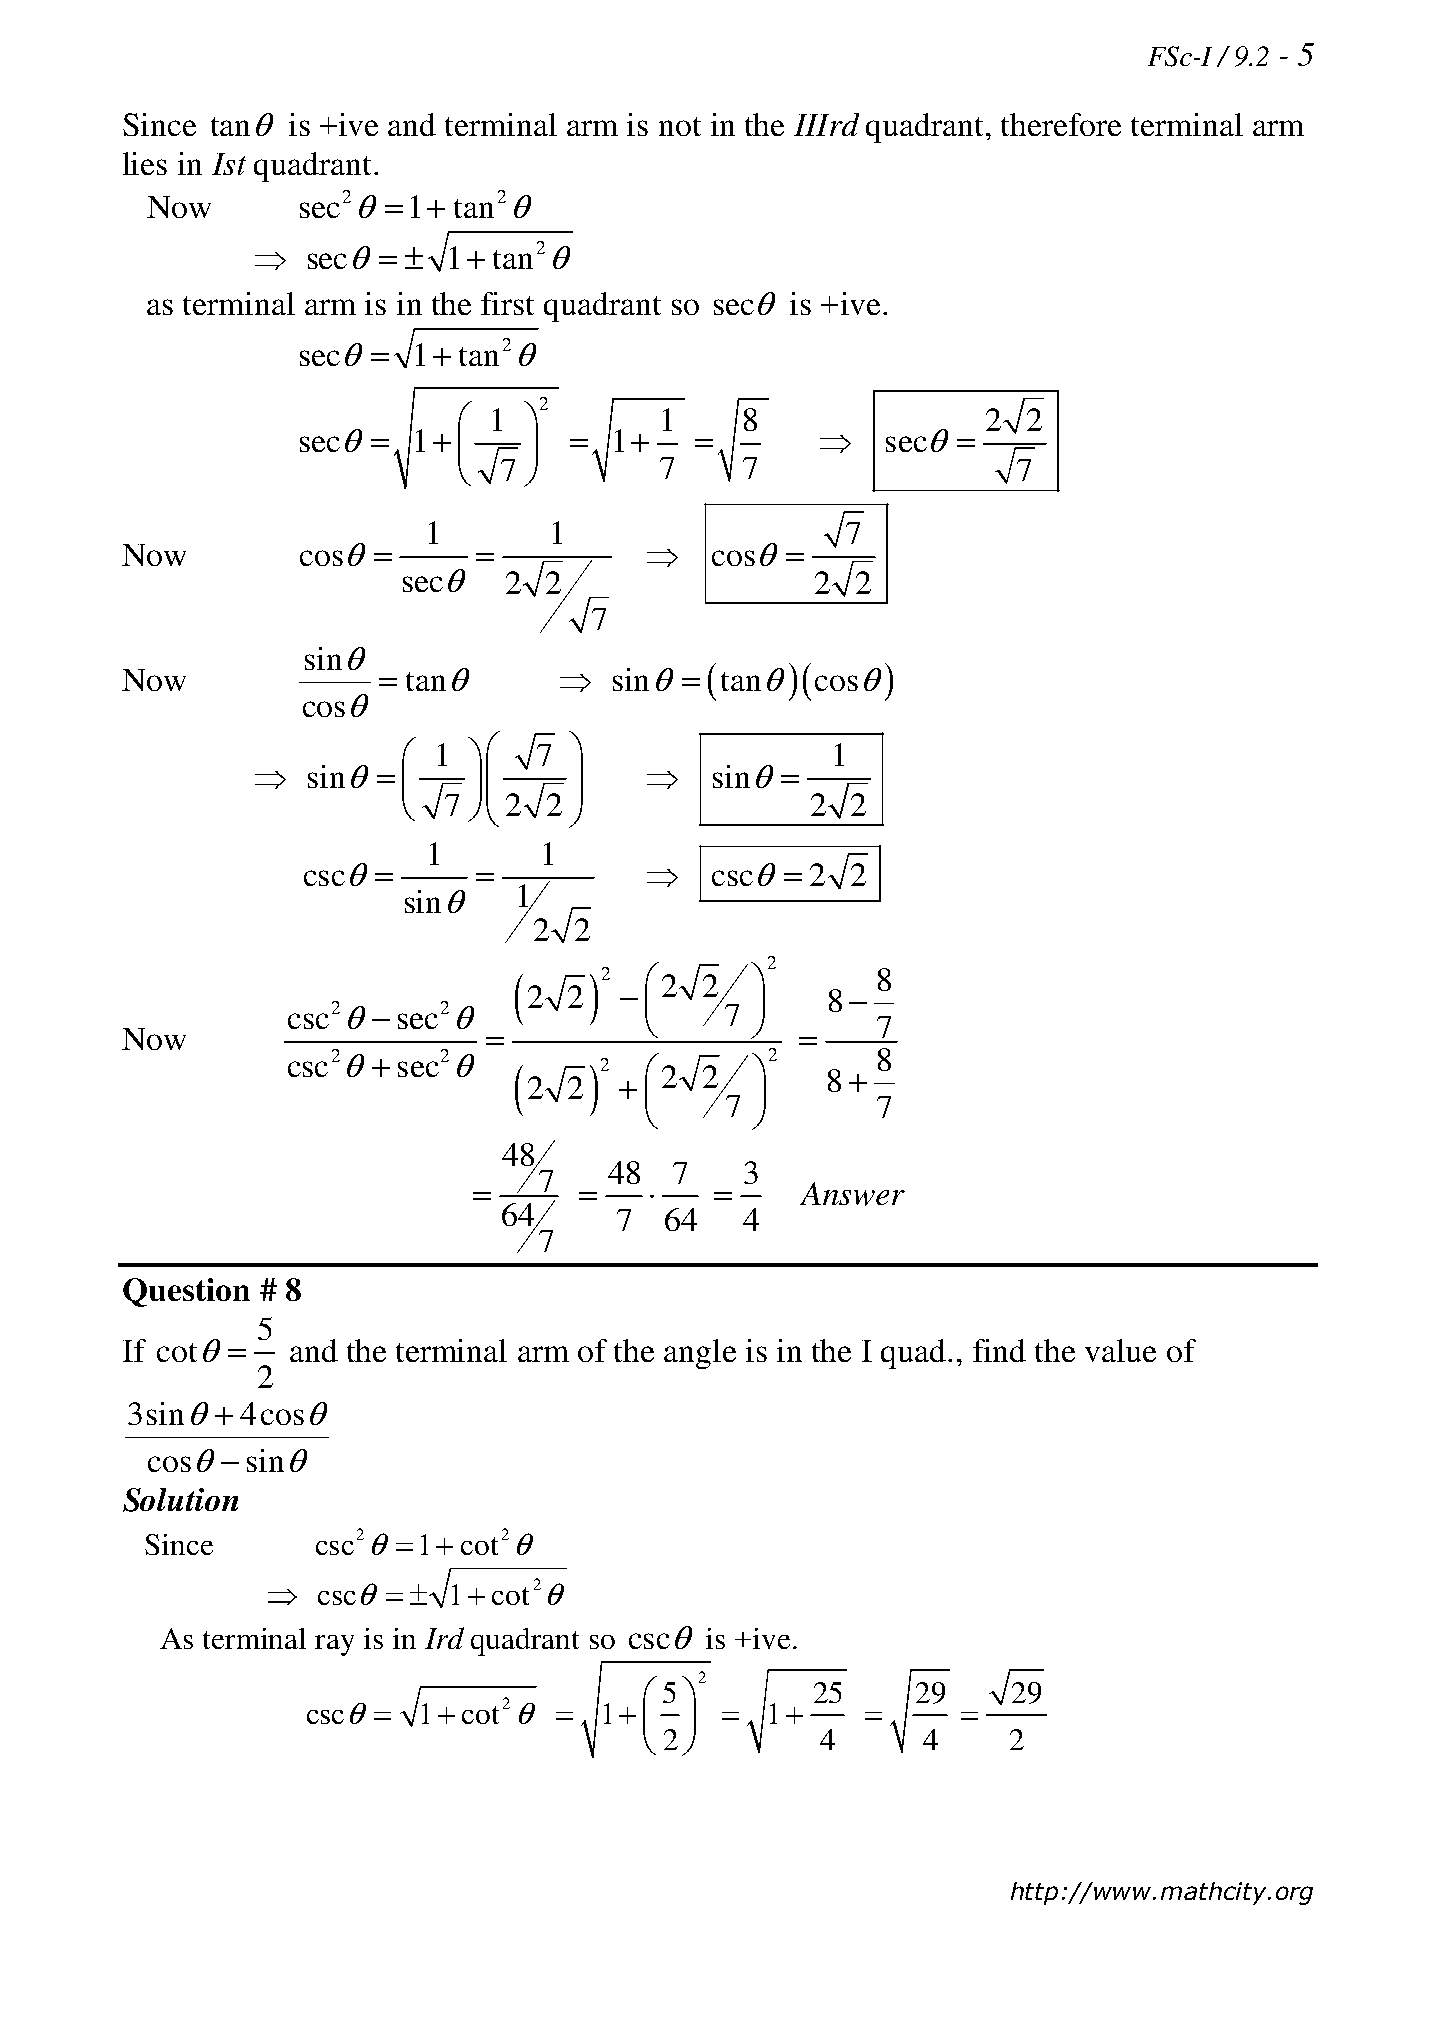  I want to click on Ist, so click(229, 164).
